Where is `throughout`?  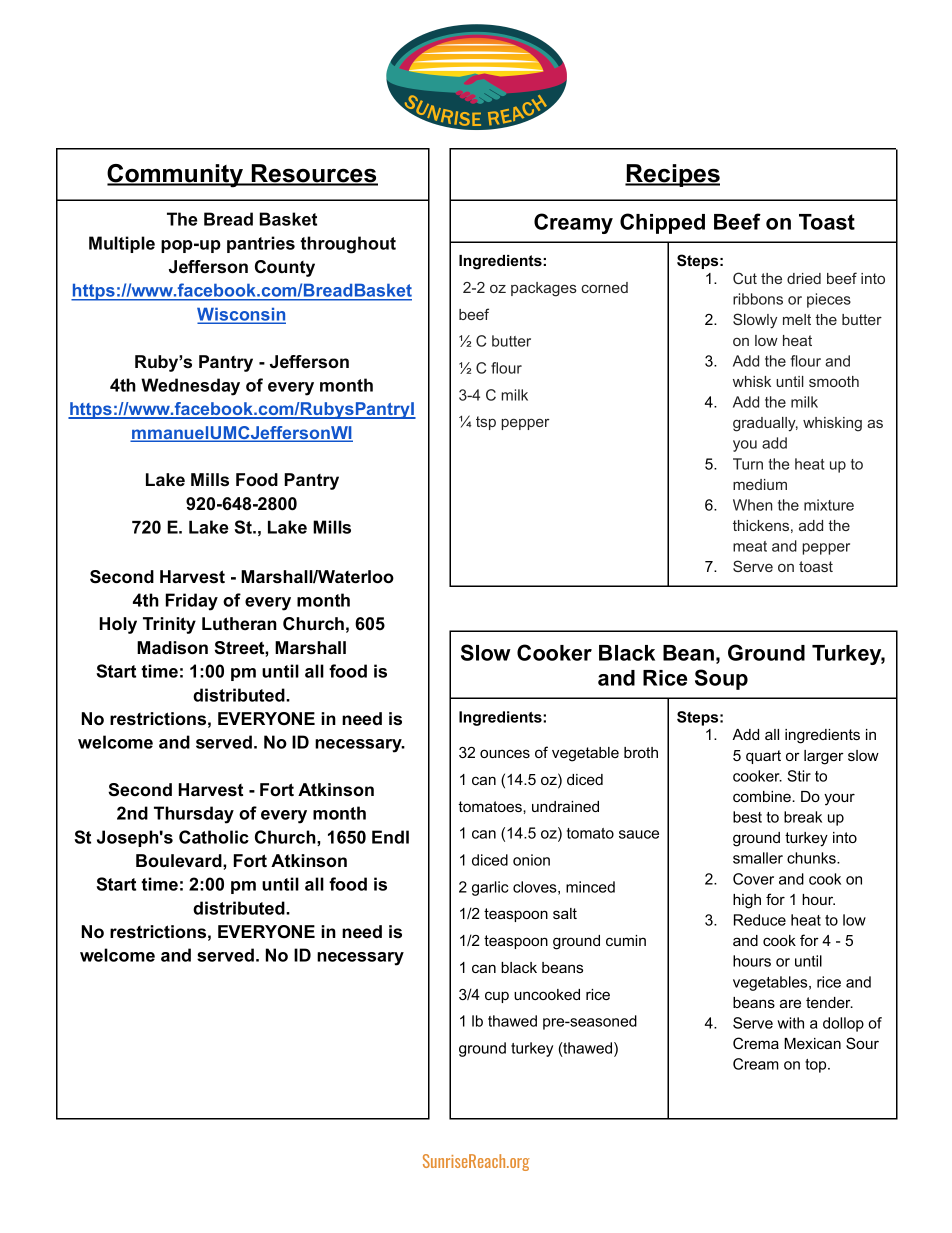
throughout is located at coordinates (348, 245).
